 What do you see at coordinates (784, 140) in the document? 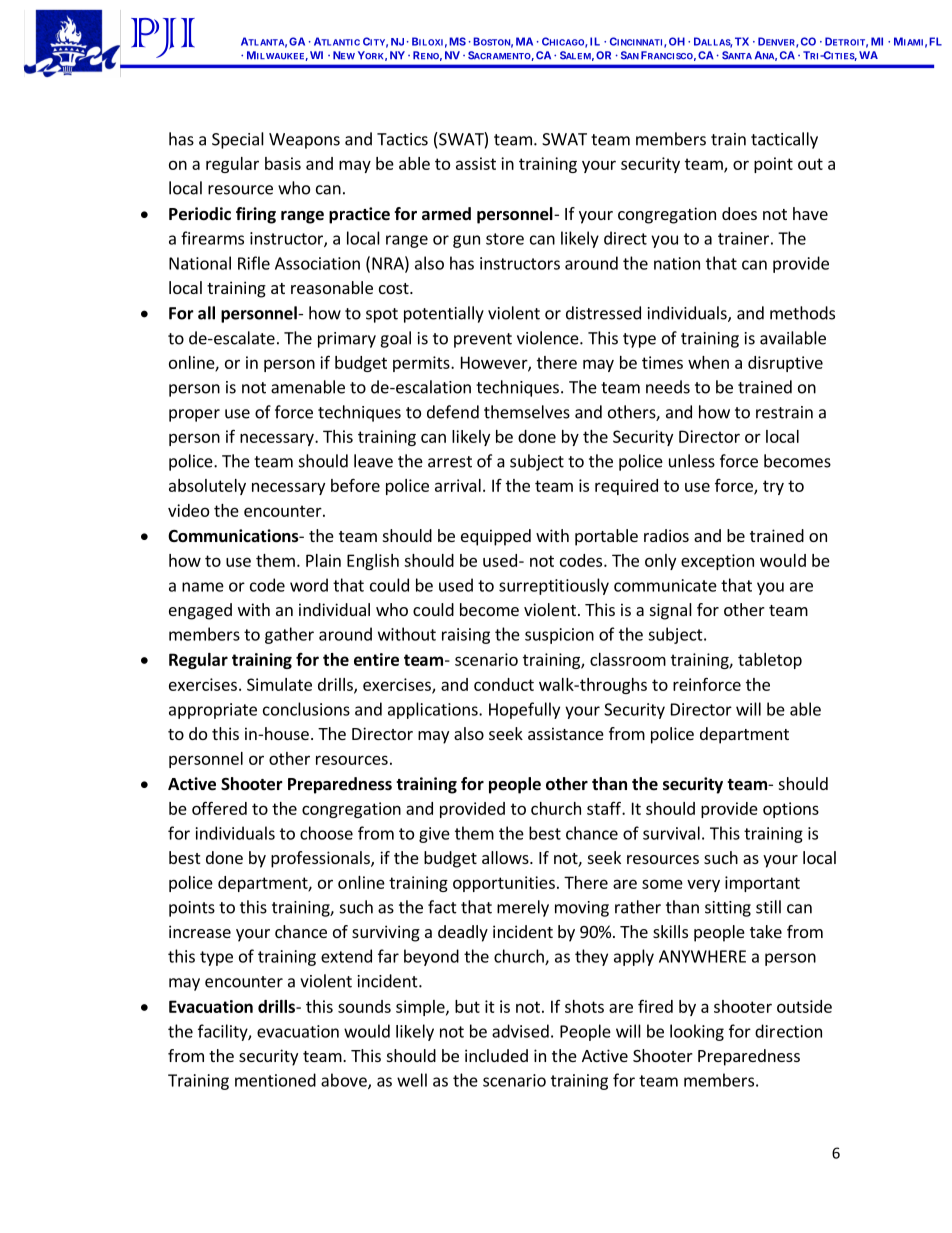
I see `tactically` at bounding box center [784, 140].
